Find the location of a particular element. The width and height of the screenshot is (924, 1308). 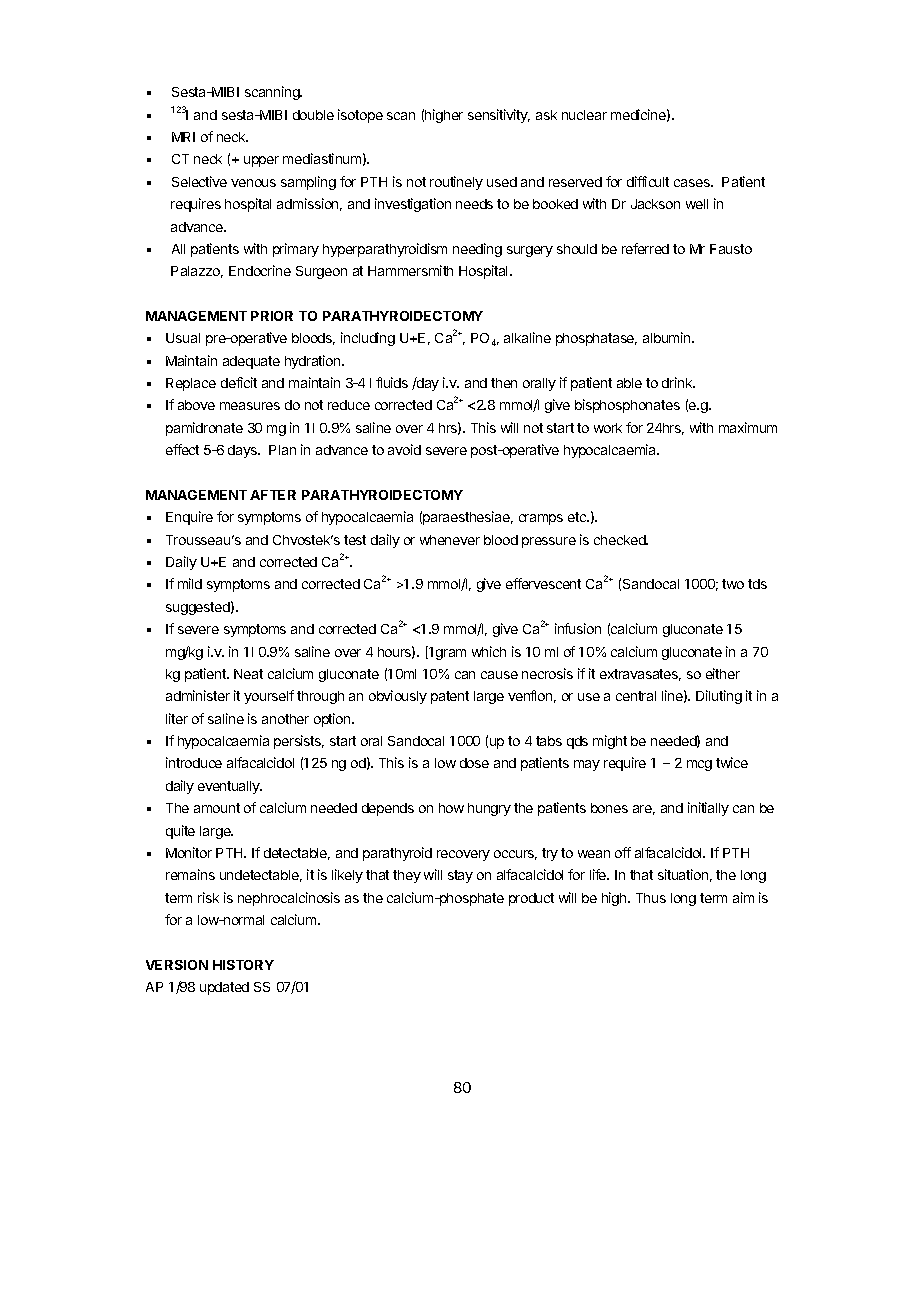

needing is located at coordinates (477, 250).
